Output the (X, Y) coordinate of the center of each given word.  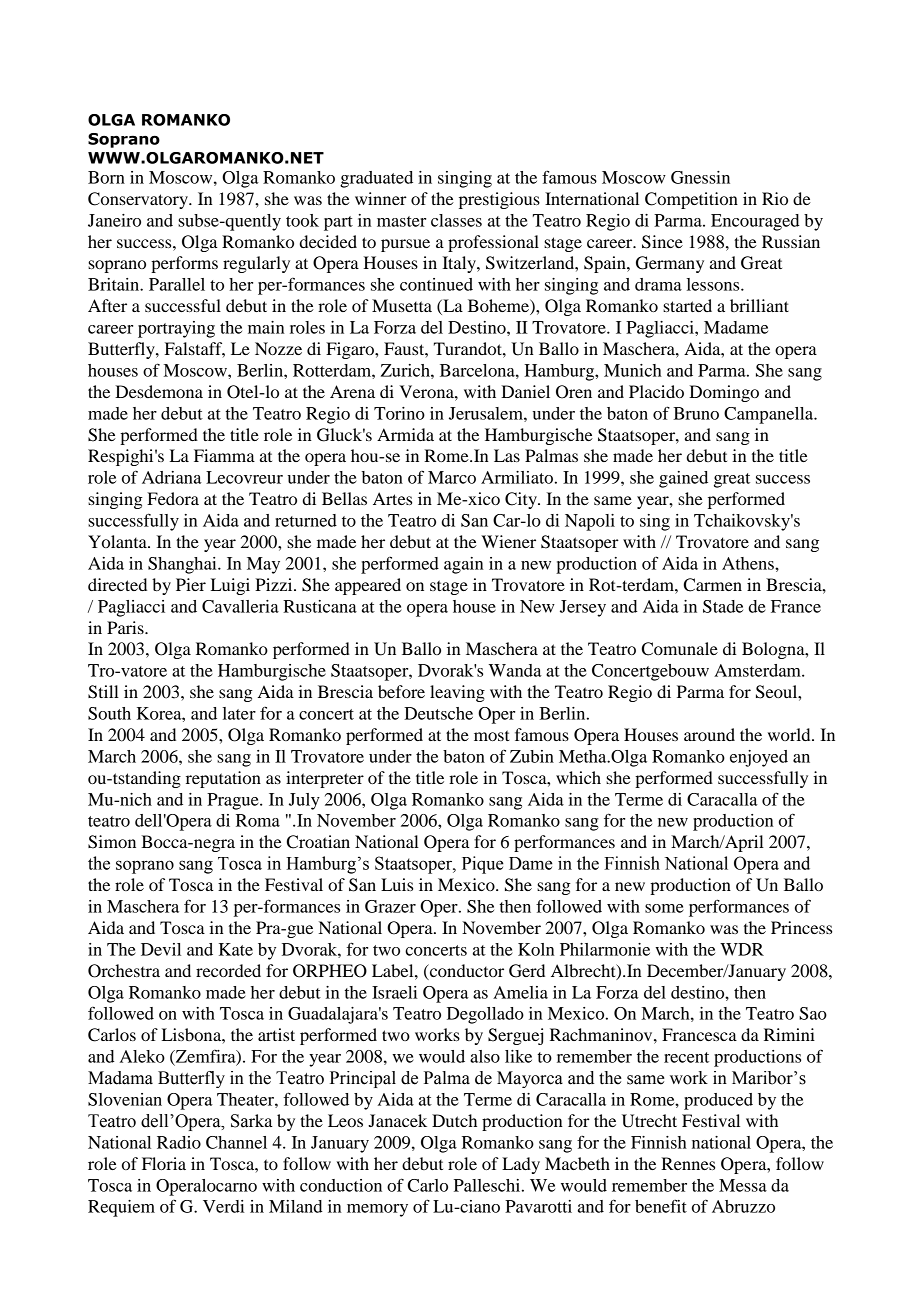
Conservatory (139, 200)
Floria (164, 1163)
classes (456, 220)
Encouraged (755, 222)
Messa (743, 1185)
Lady (521, 1165)
